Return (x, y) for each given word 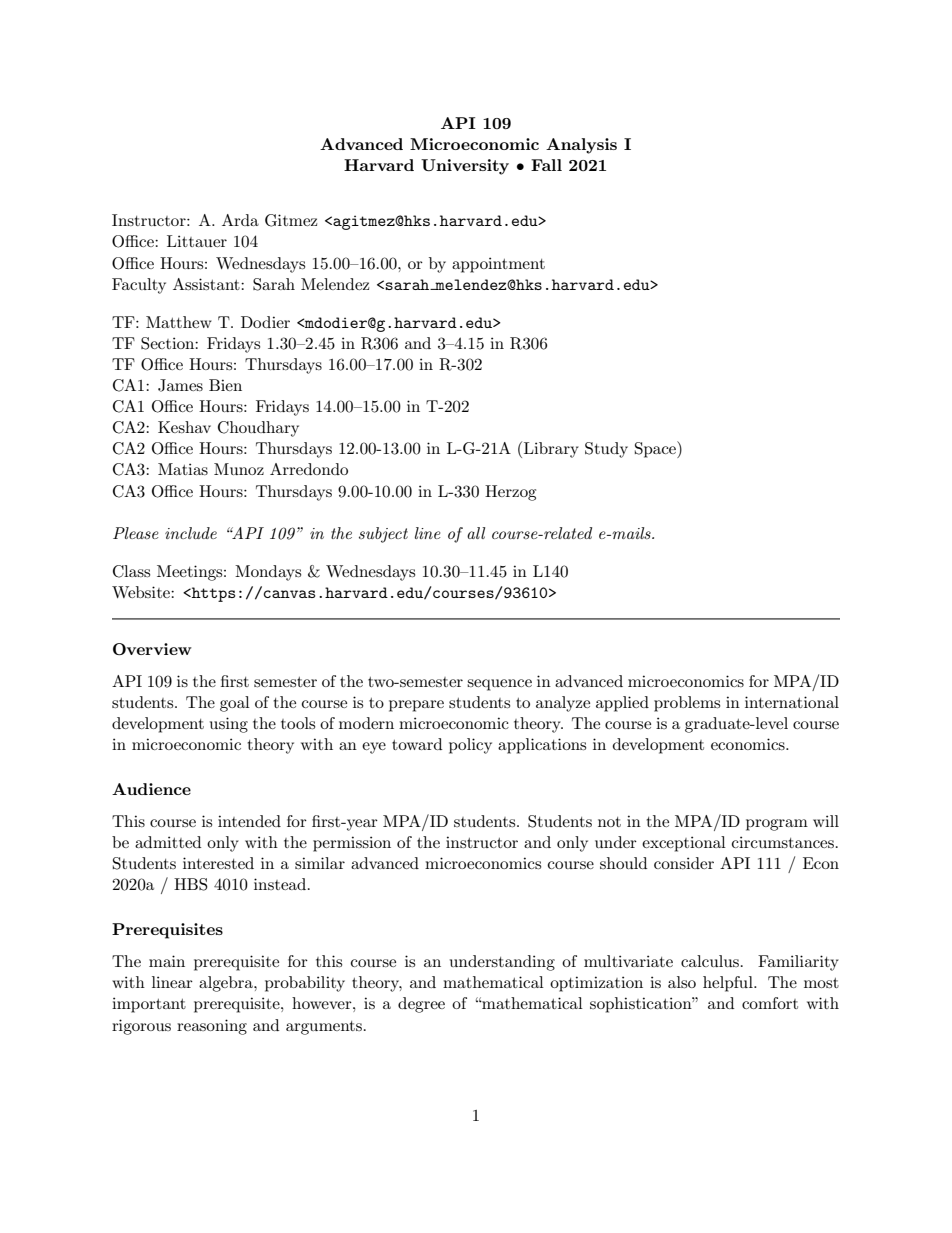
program (777, 825)
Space (656, 449)
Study (606, 450)
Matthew (179, 322)
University (465, 167)
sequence (499, 685)
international (792, 702)
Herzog (510, 493)
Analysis (581, 146)
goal (235, 704)
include (191, 533)
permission (352, 844)
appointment (498, 265)
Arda (240, 220)
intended (249, 821)
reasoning (212, 1027)
